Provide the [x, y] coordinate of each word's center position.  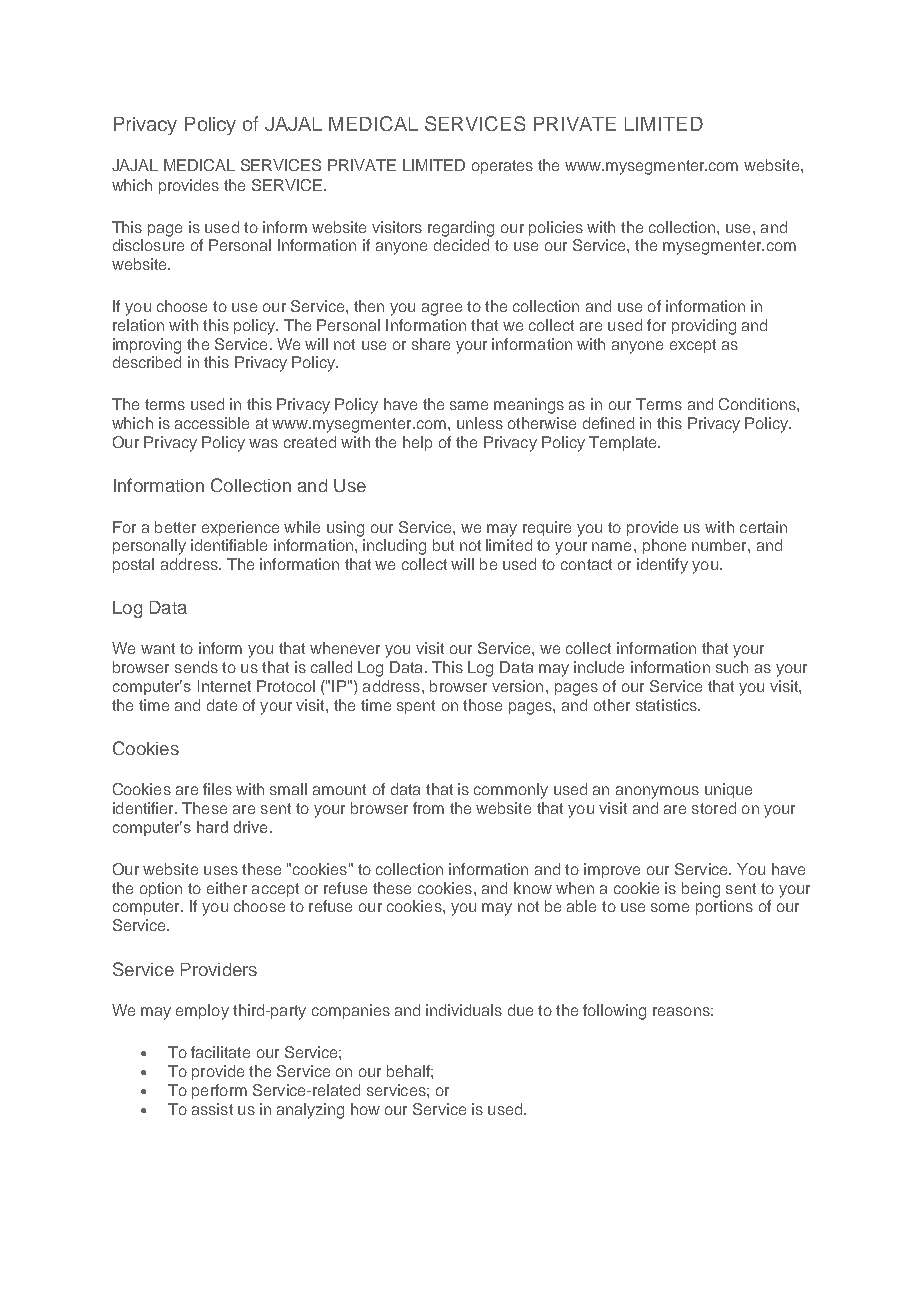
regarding [461, 229]
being [701, 890]
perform [219, 1091]
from [428, 808]
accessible [212, 423]
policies [556, 228]
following [614, 1012]
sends [196, 667]
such [732, 667]
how [365, 1109]
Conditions [758, 404]
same [469, 405]
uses [221, 870]
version [517, 686]
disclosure [148, 245]
